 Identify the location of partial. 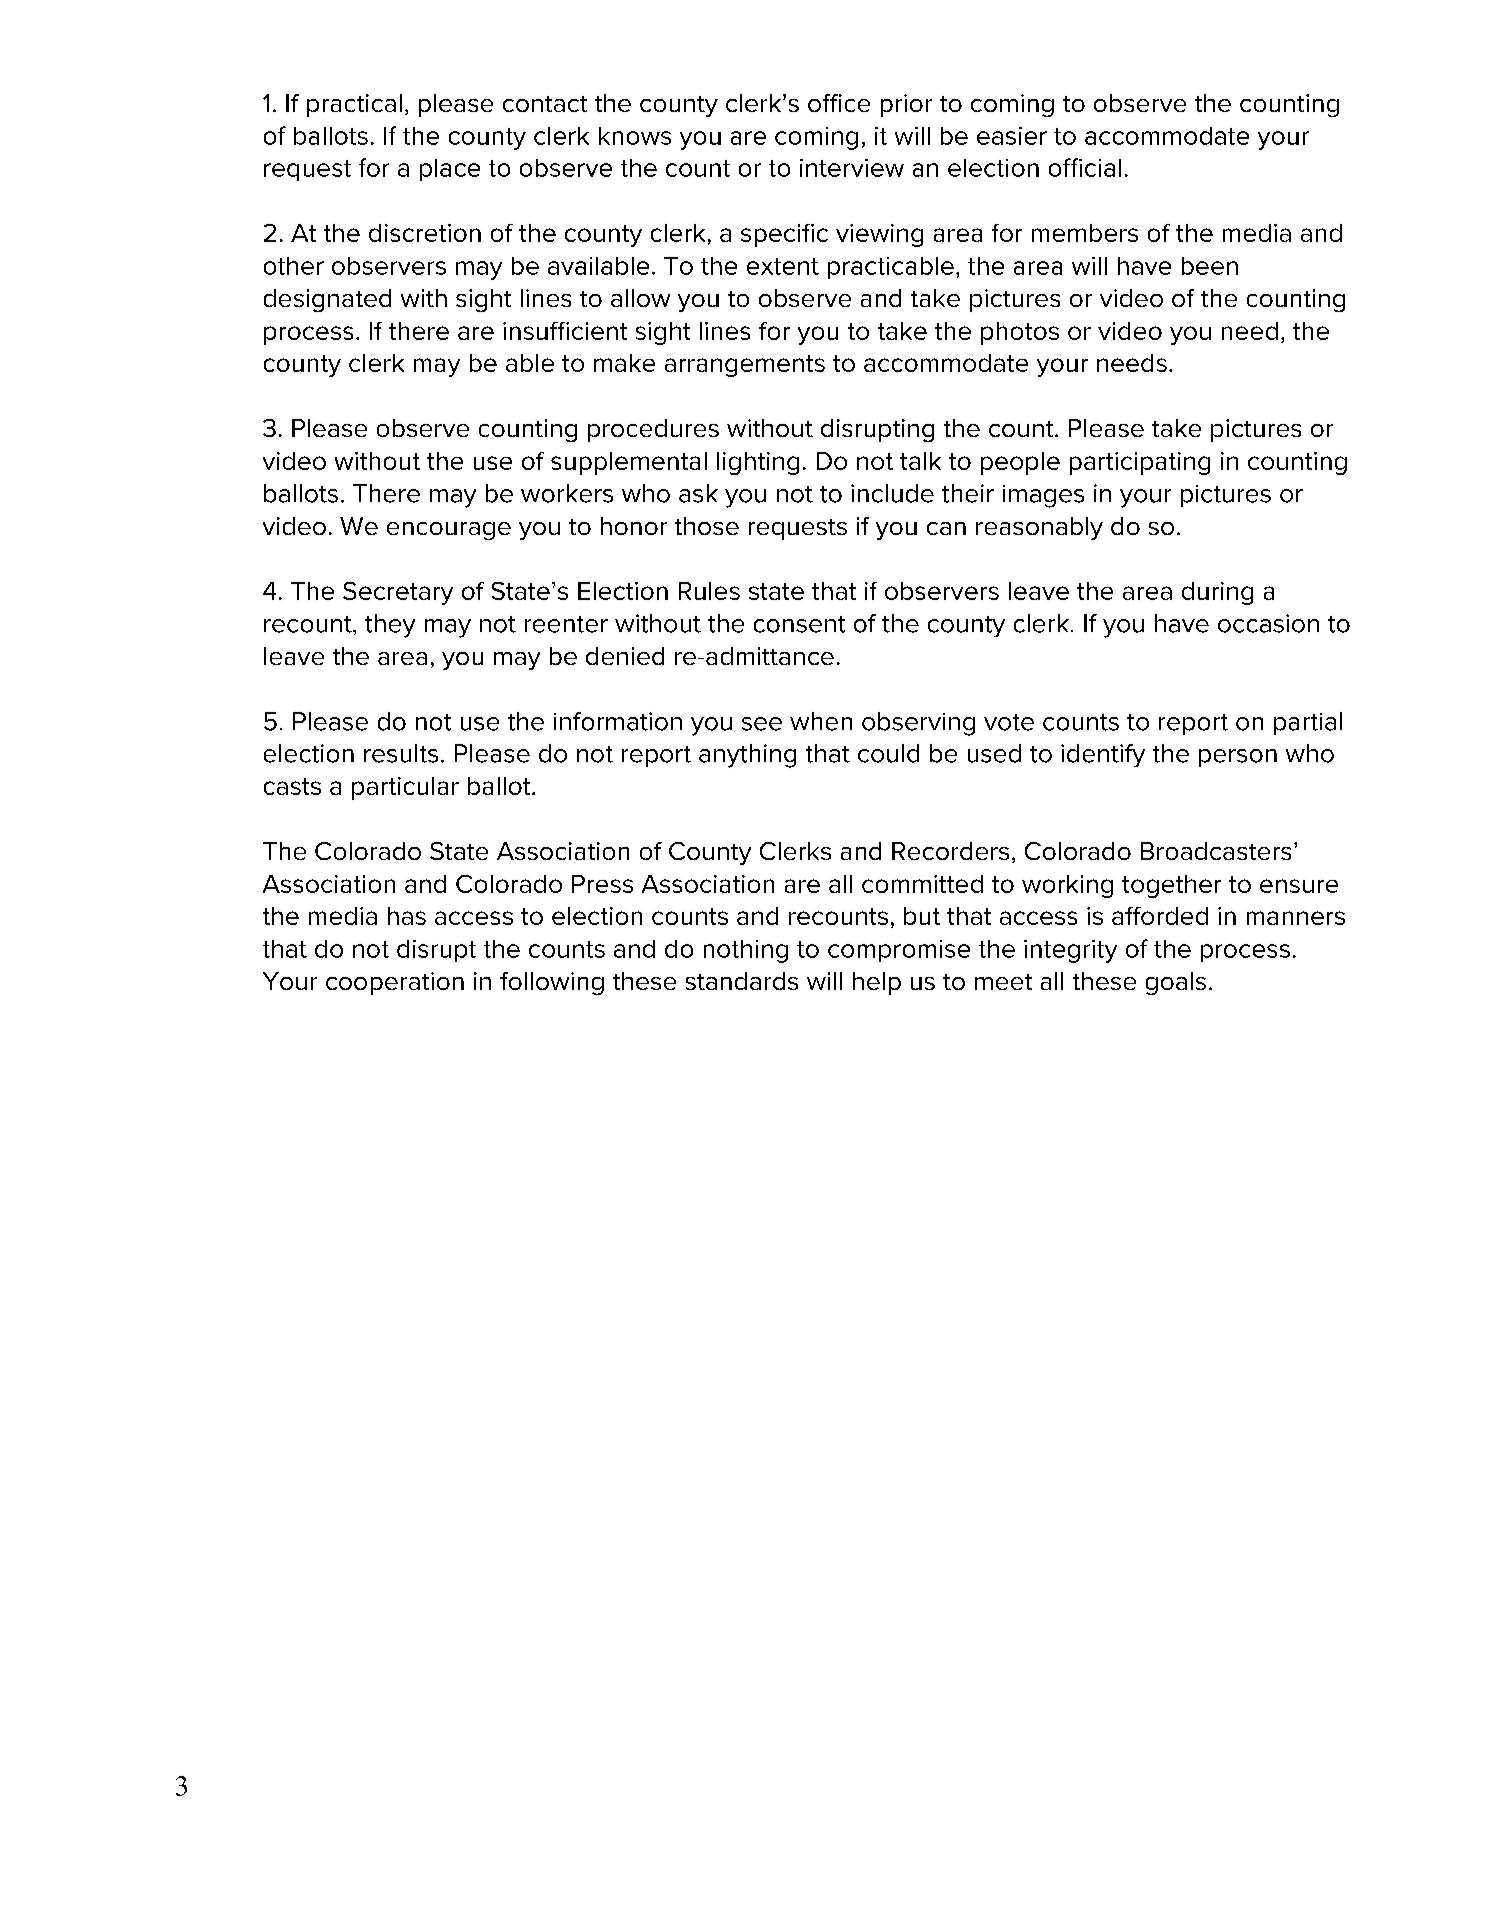
(1308, 723).
